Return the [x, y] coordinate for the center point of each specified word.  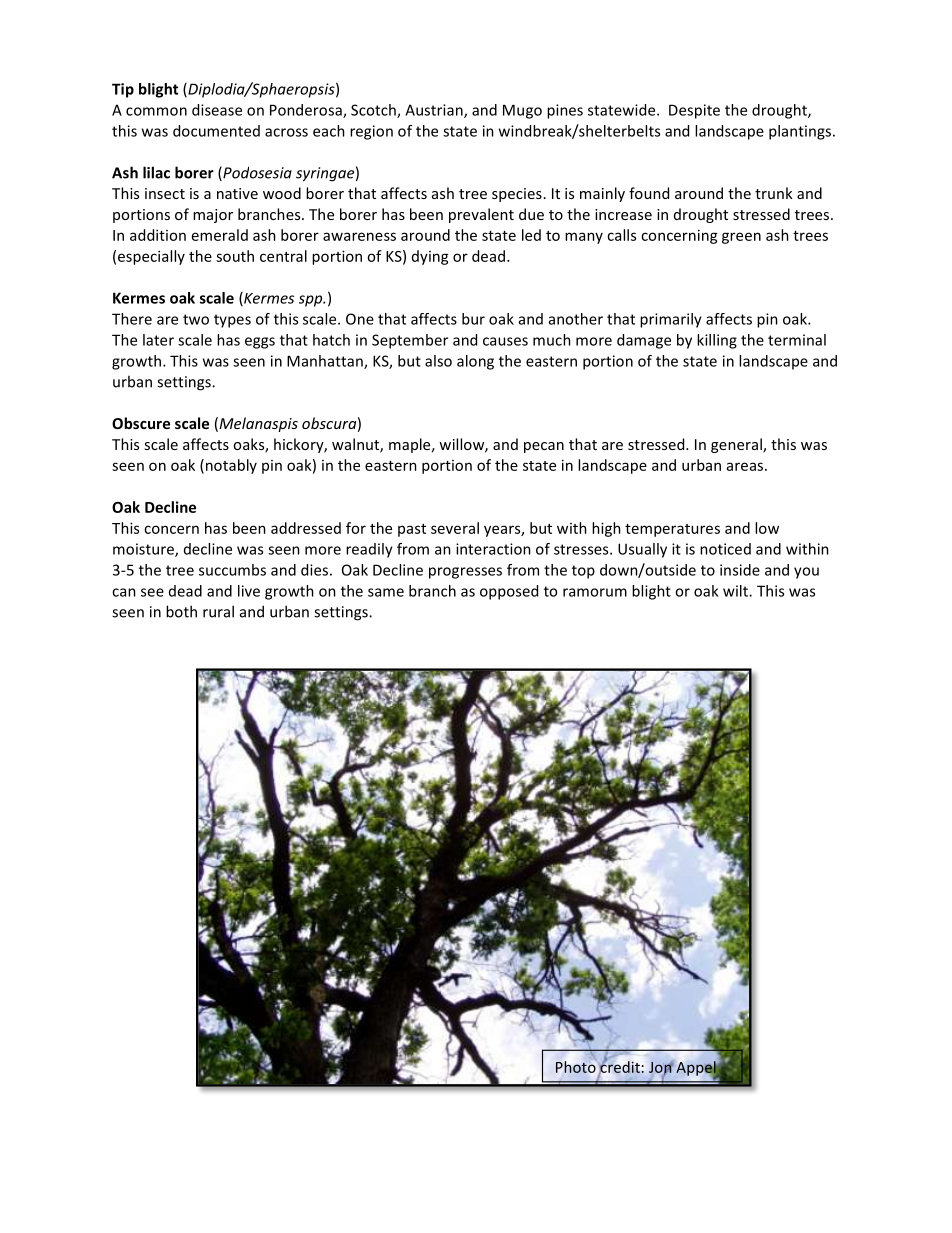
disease [217, 110]
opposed [509, 592]
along [475, 362]
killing [717, 341]
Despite [694, 111]
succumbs [232, 570]
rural [218, 611]
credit [619, 1067]
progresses [465, 573]
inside [740, 570]
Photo [576, 1067]
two [196, 319]
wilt [736, 591]
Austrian [435, 111]
